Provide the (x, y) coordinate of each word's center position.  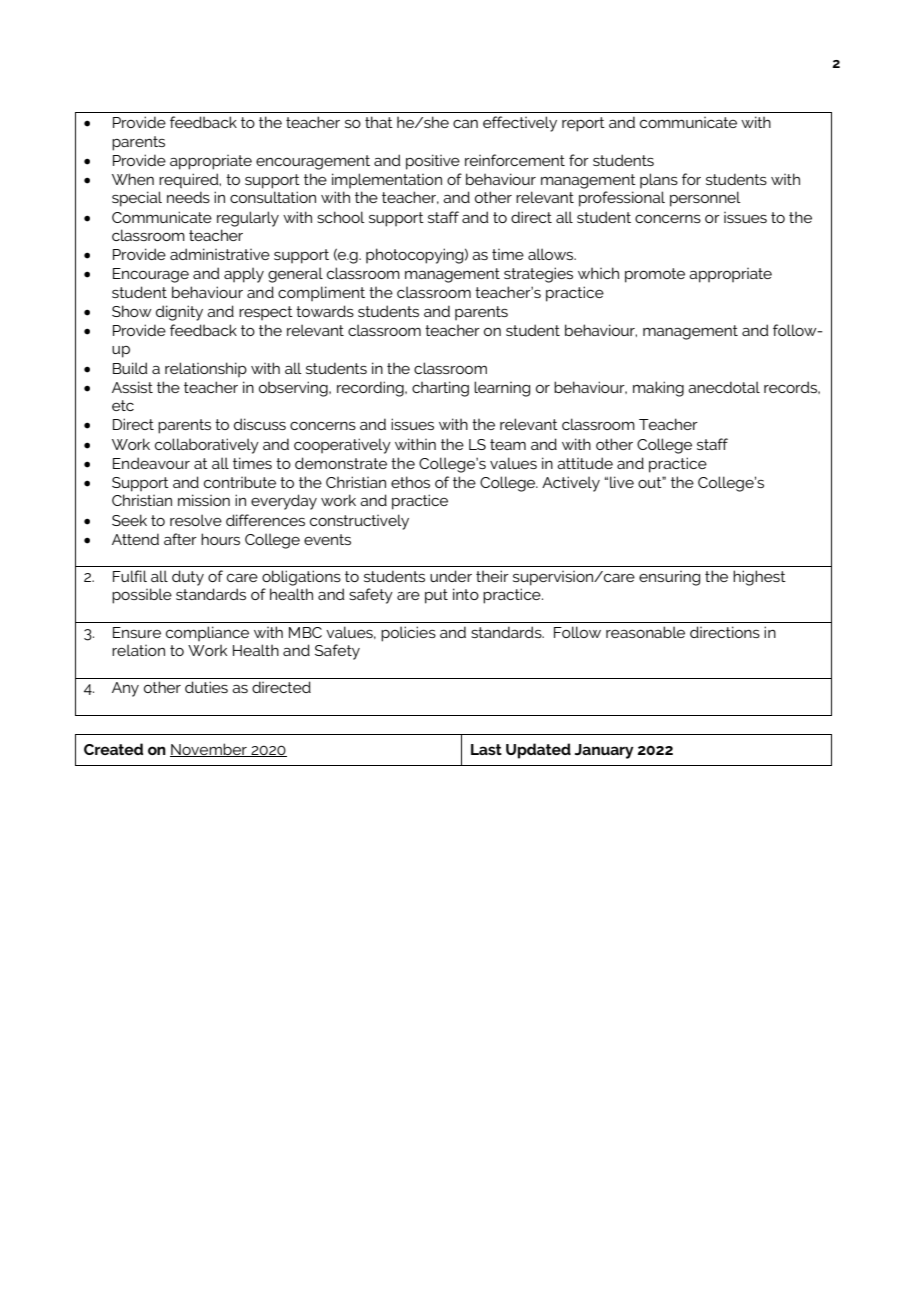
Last (486, 749)
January (604, 751)
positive (433, 162)
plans (659, 180)
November (209, 750)
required (190, 181)
